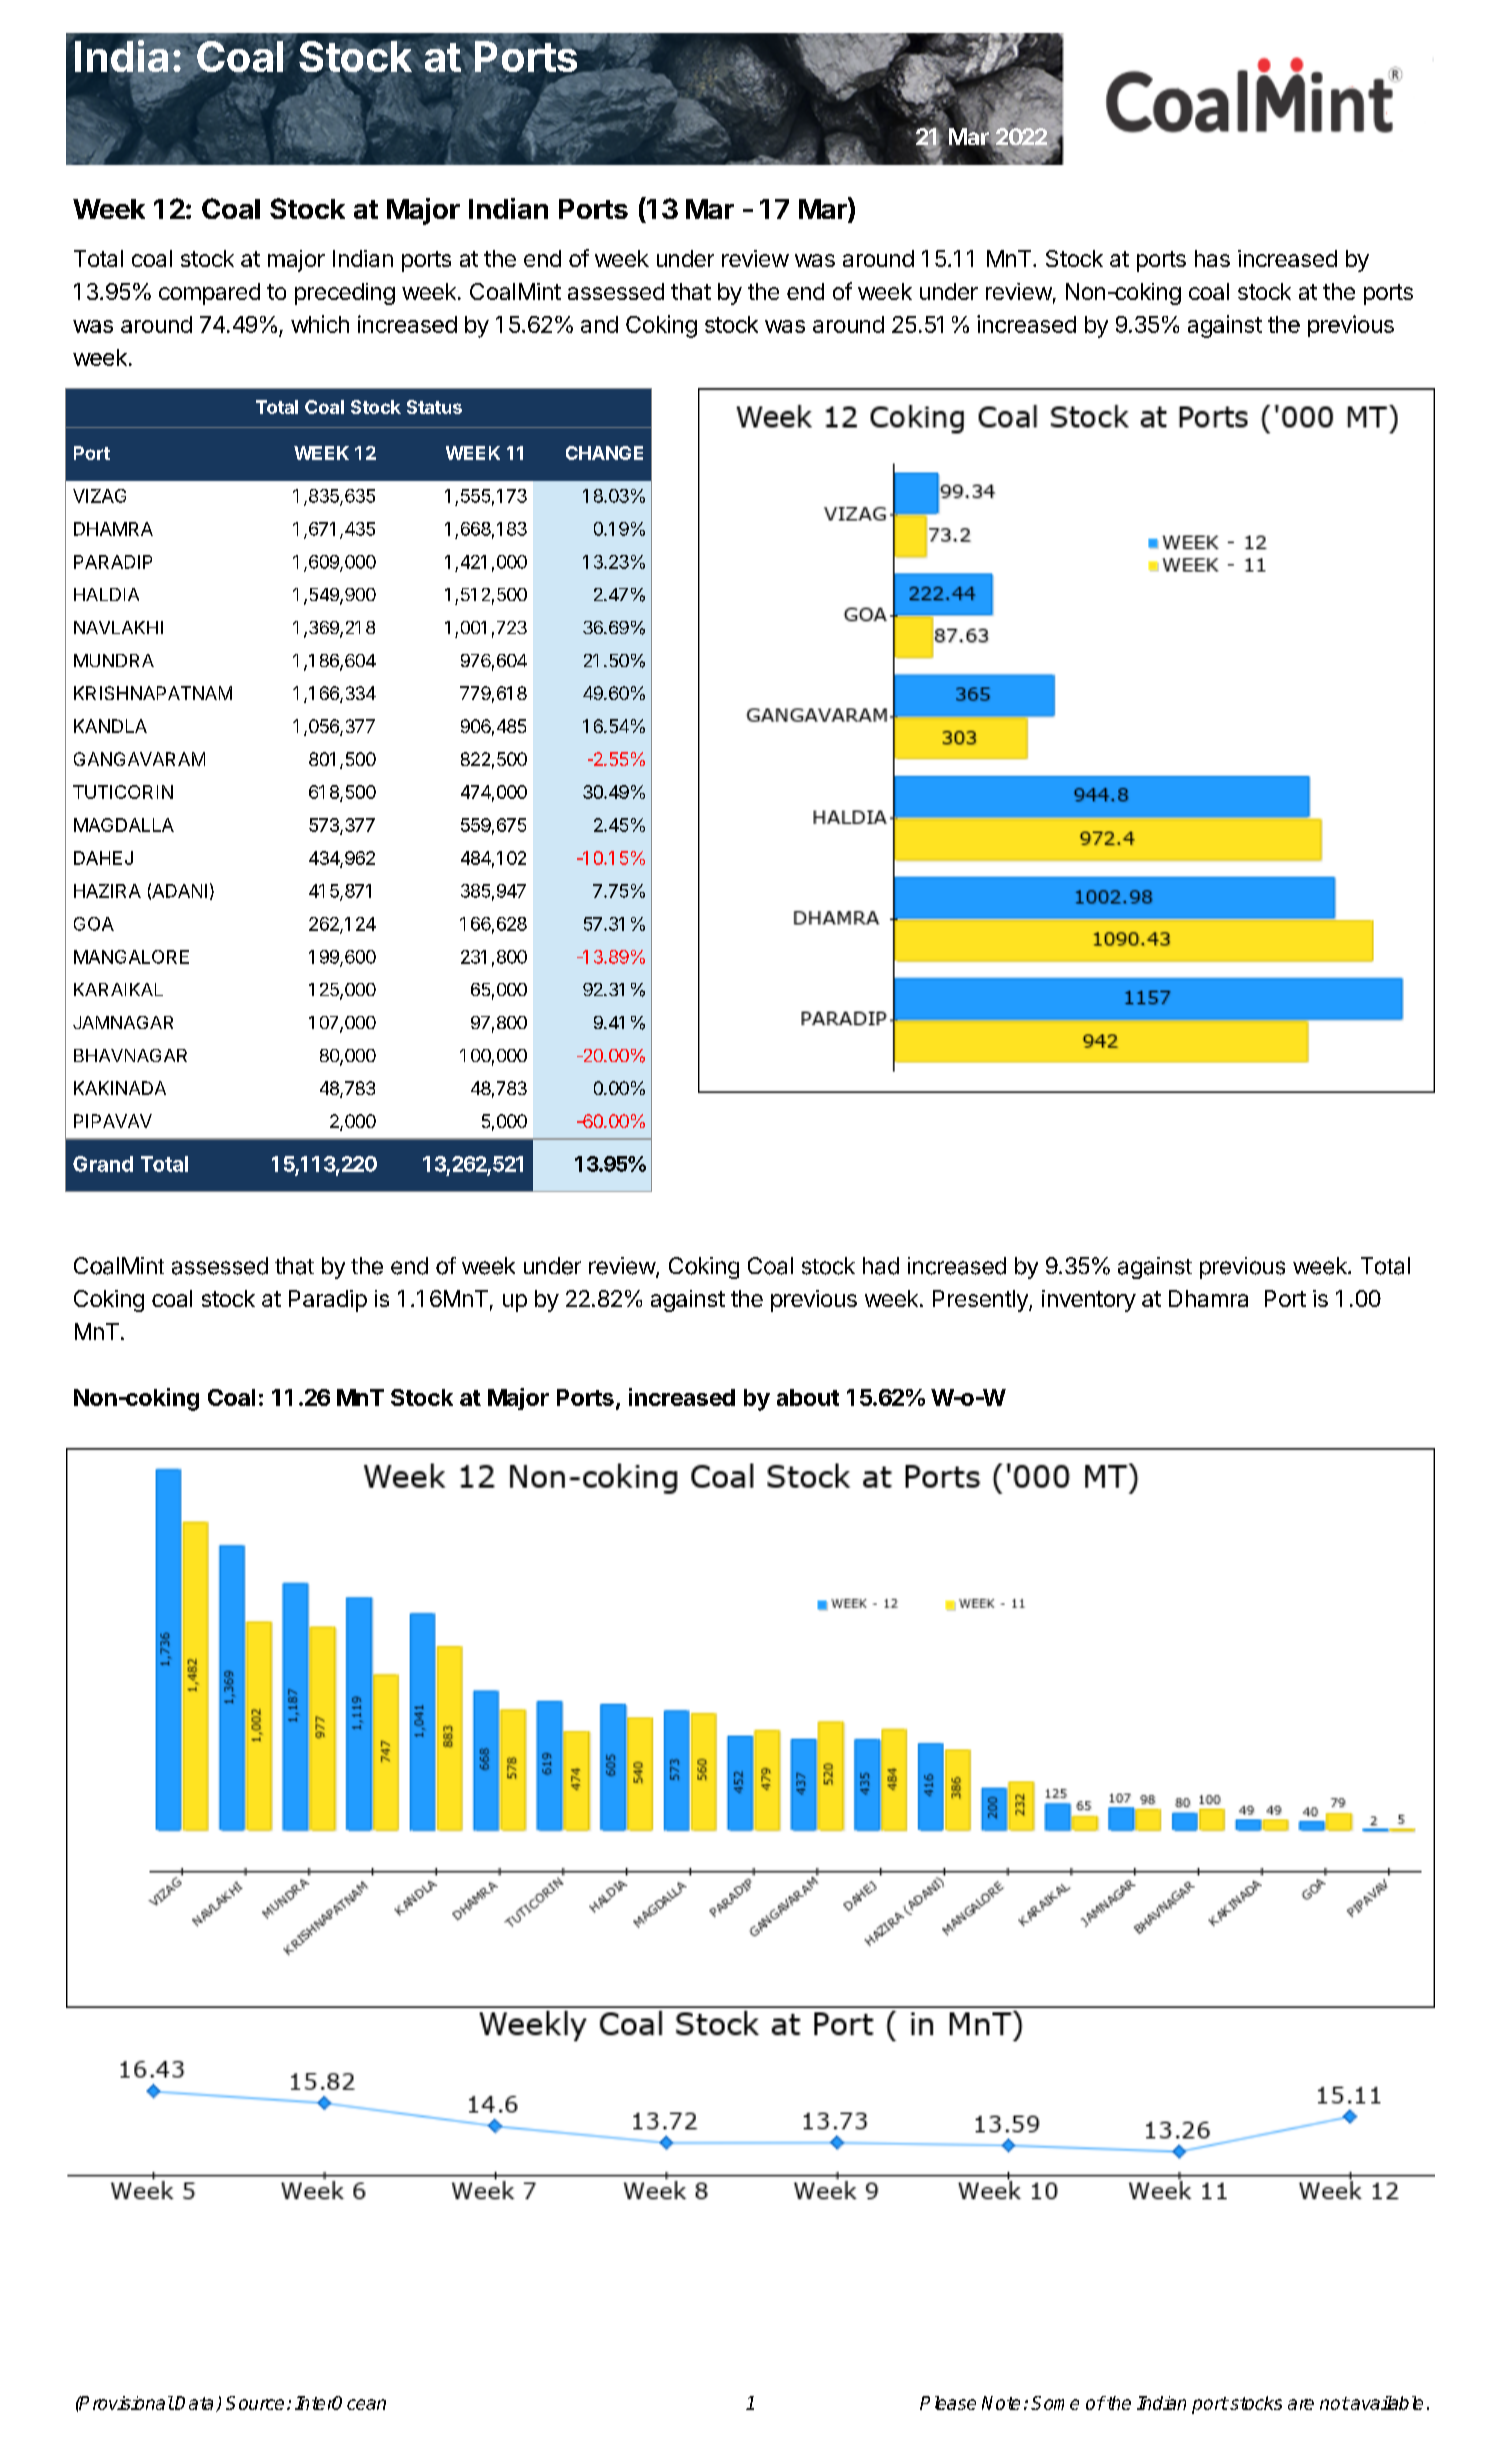 The image size is (1501, 2437). Describe the element at coordinates (209, 294) in the screenshot. I see `compared` at that location.
